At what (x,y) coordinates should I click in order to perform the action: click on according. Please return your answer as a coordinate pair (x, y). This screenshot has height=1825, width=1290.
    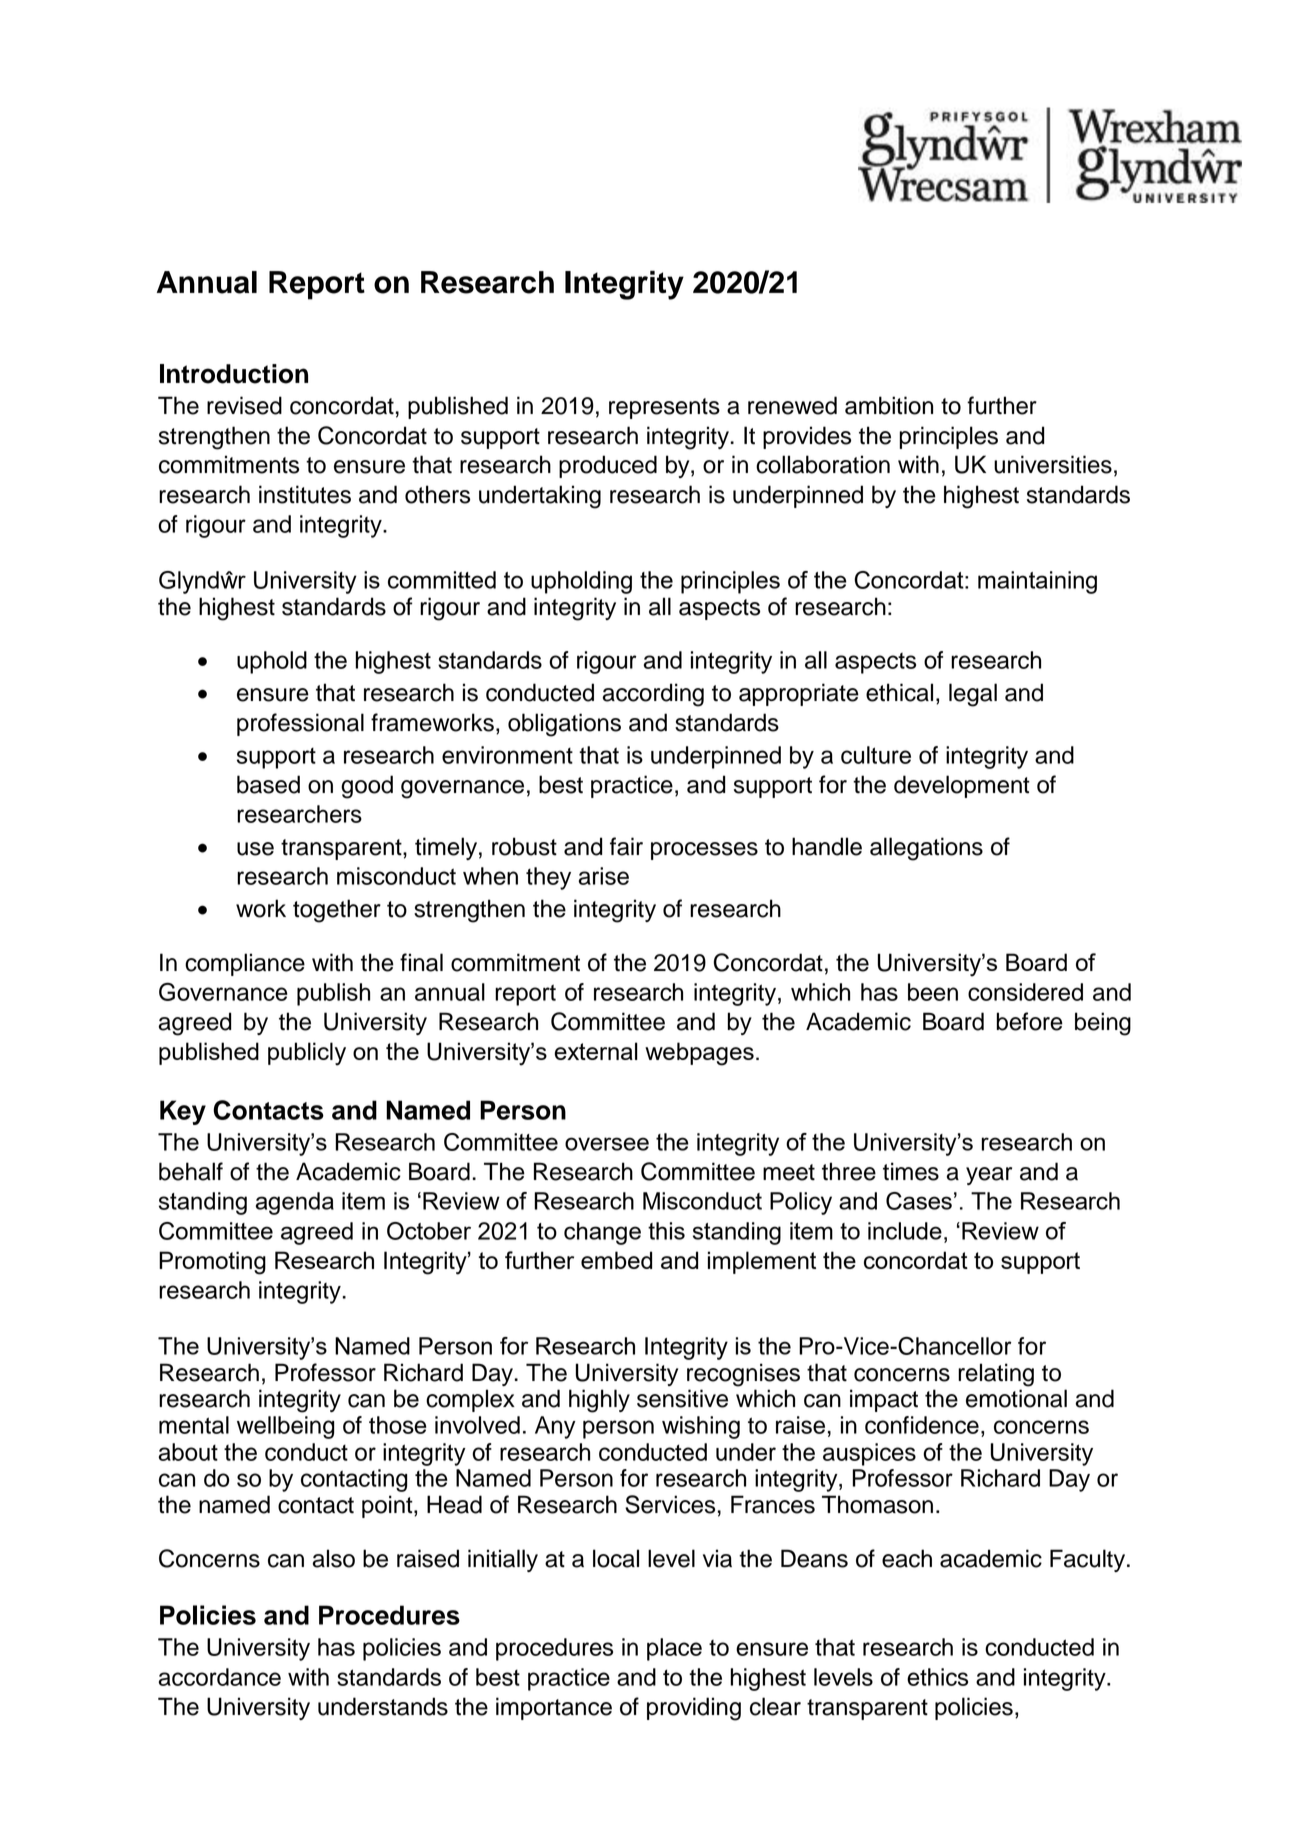
    Looking at the image, I should click on (653, 695).
